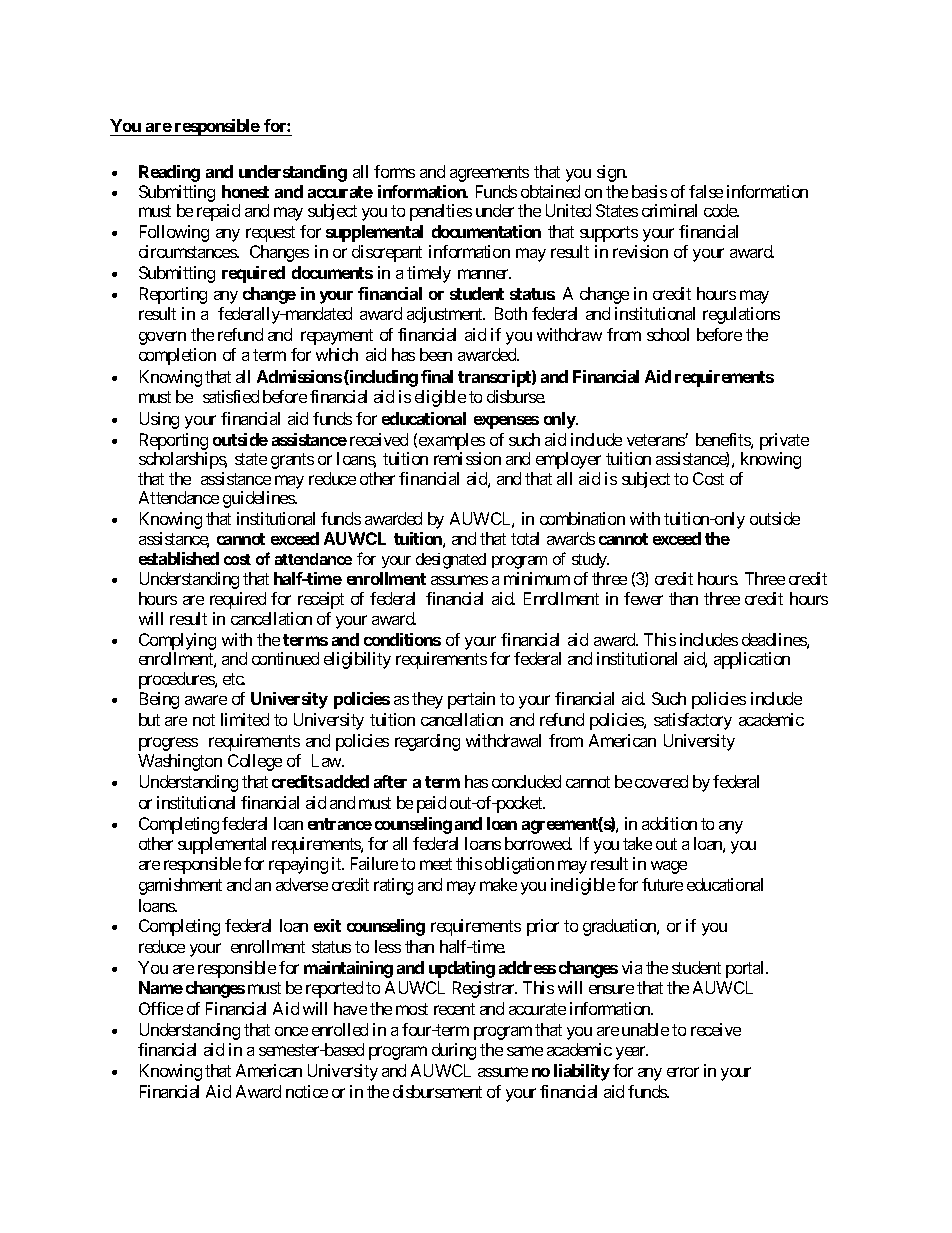 The width and height of the screenshot is (952, 1233). What do you see at coordinates (656, 440) in the screenshot?
I see `veterans` at bounding box center [656, 440].
